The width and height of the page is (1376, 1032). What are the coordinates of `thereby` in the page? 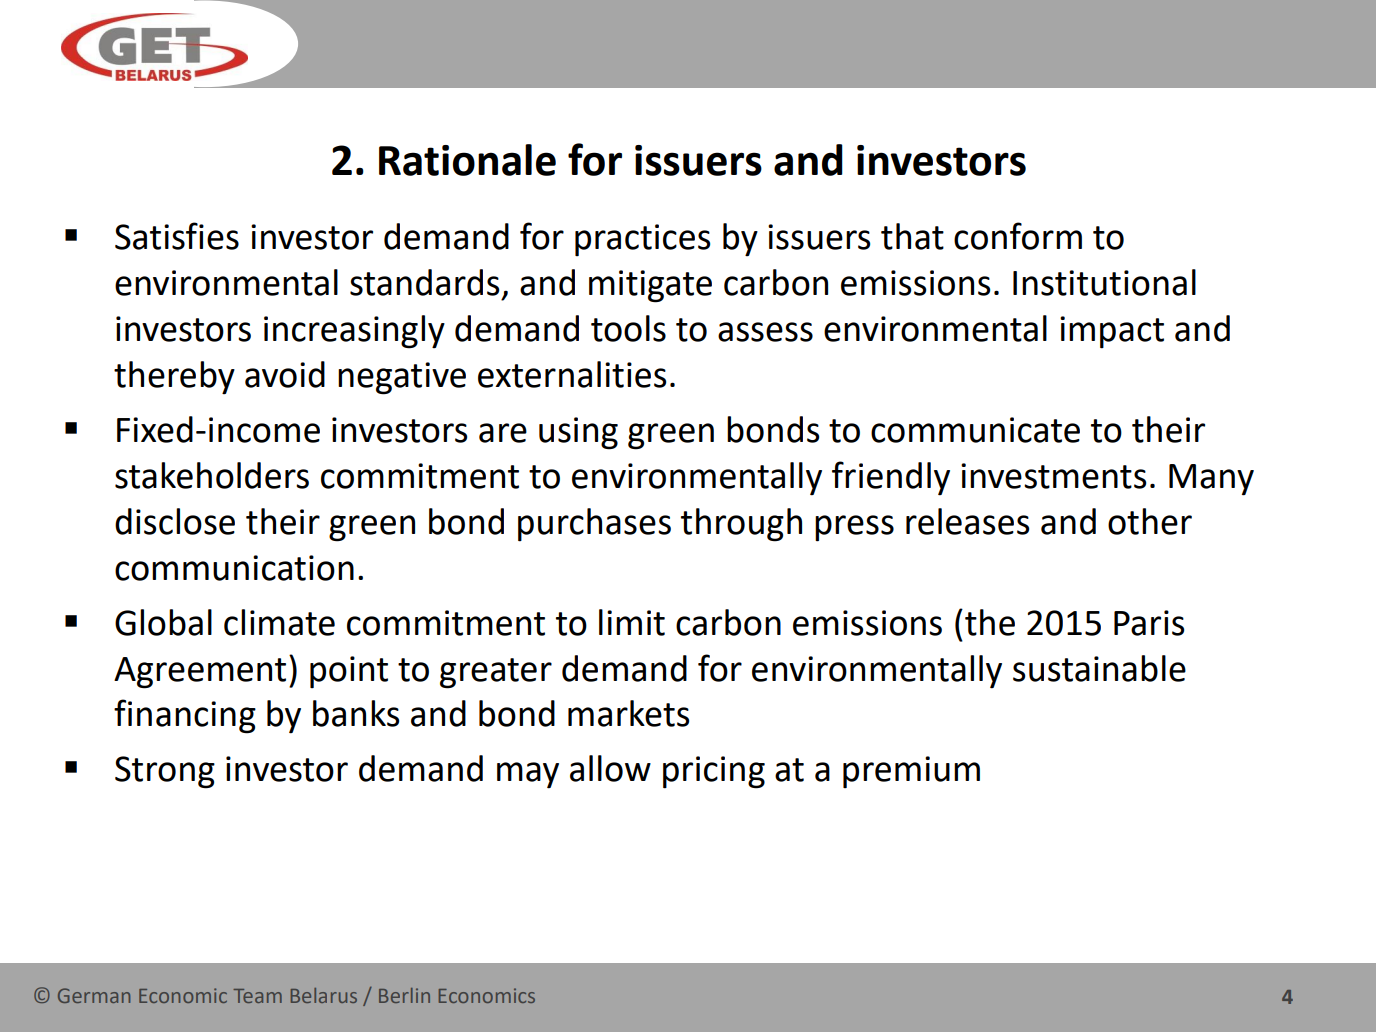 It's located at (174, 377).
